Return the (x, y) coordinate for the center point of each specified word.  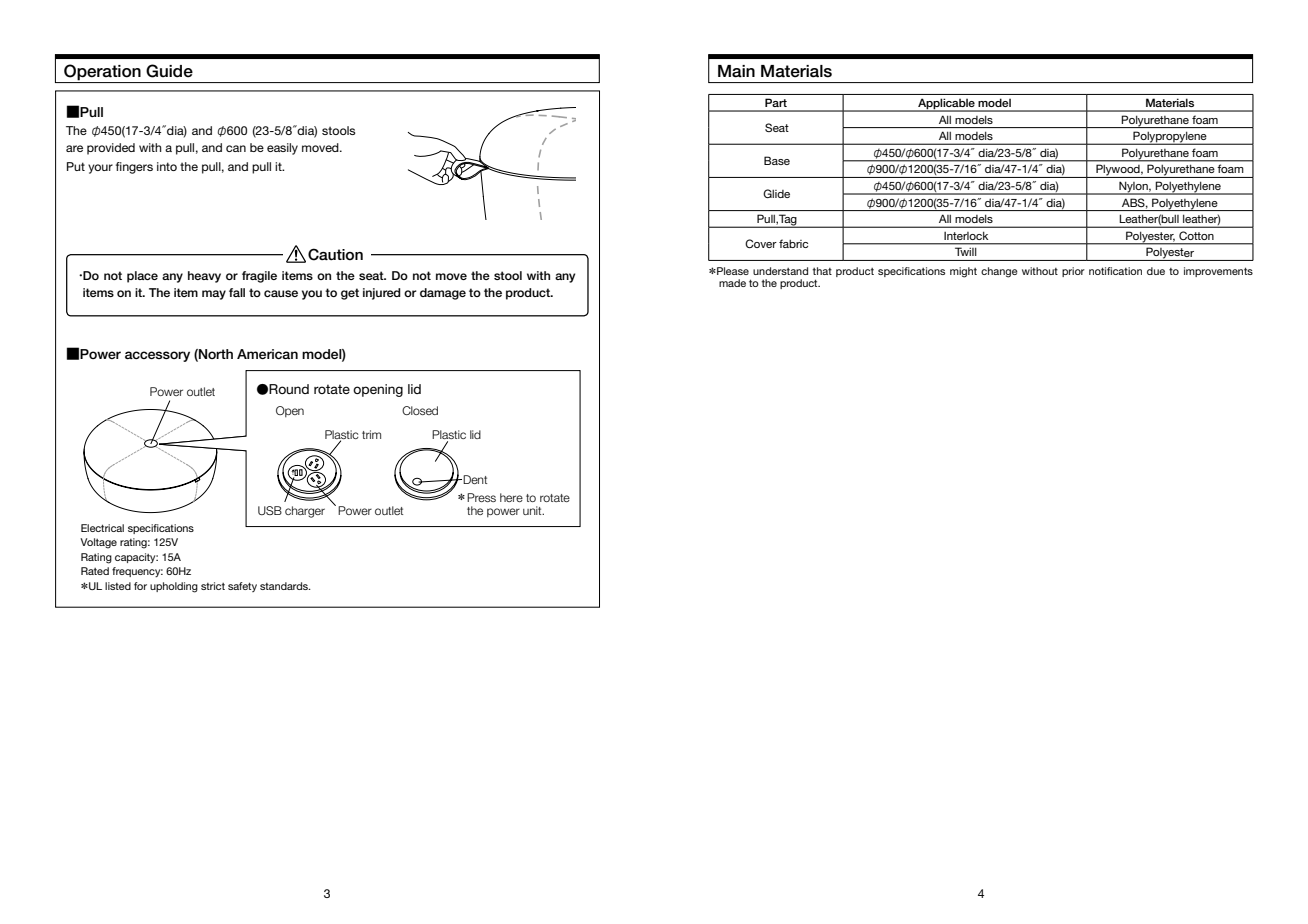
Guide (169, 71)
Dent (475, 479)
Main (736, 71)
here (511, 497)
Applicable (946, 105)
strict (213, 586)
